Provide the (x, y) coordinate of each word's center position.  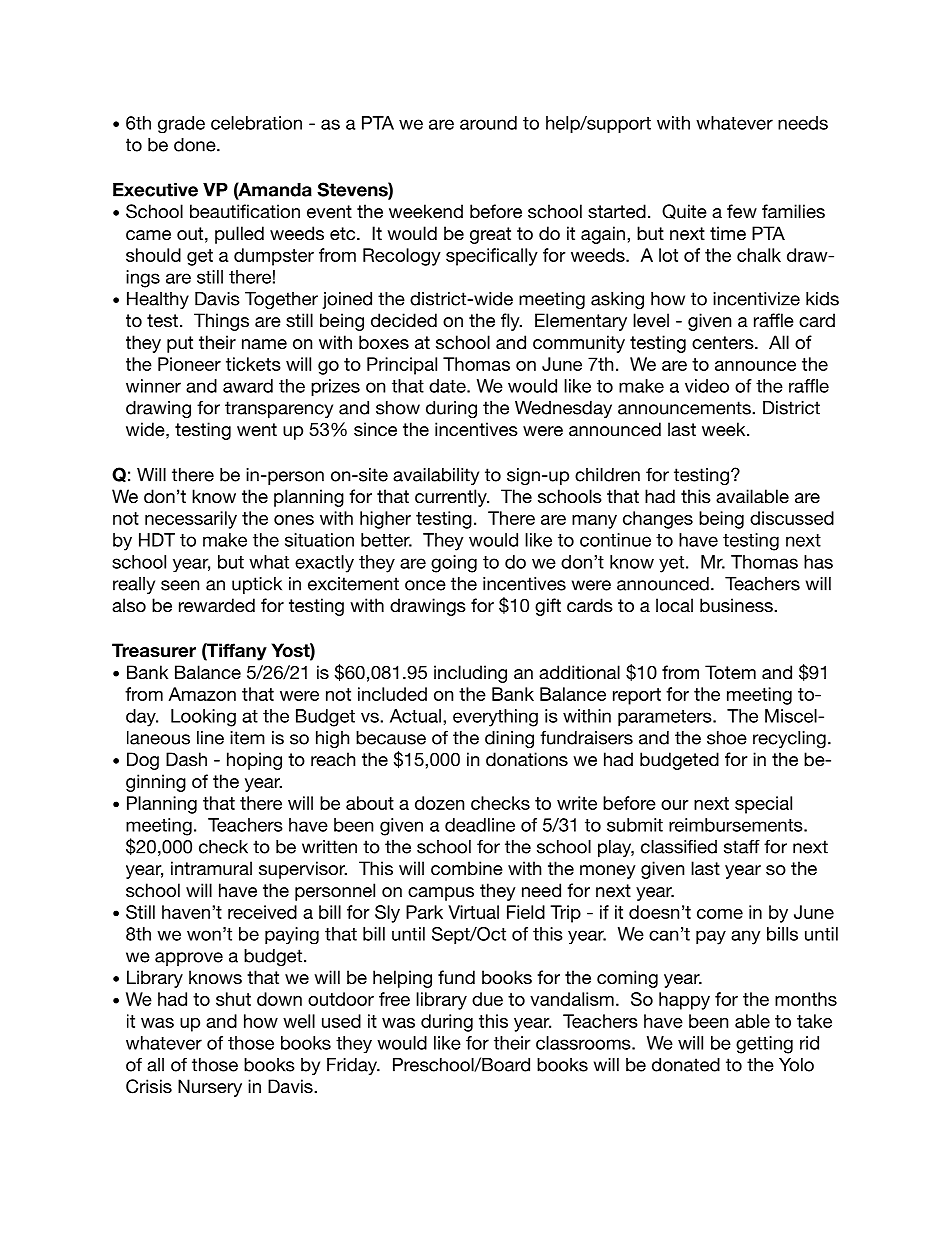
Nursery (210, 1088)
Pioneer (189, 364)
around (488, 123)
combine (467, 868)
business (737, 605)
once (425, 585)
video (707, 386)
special (763, 805)
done (196, 145)
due (487, 999)
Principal (402, 366)
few (742, 211)
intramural (211, 868)
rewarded (217, 605)
